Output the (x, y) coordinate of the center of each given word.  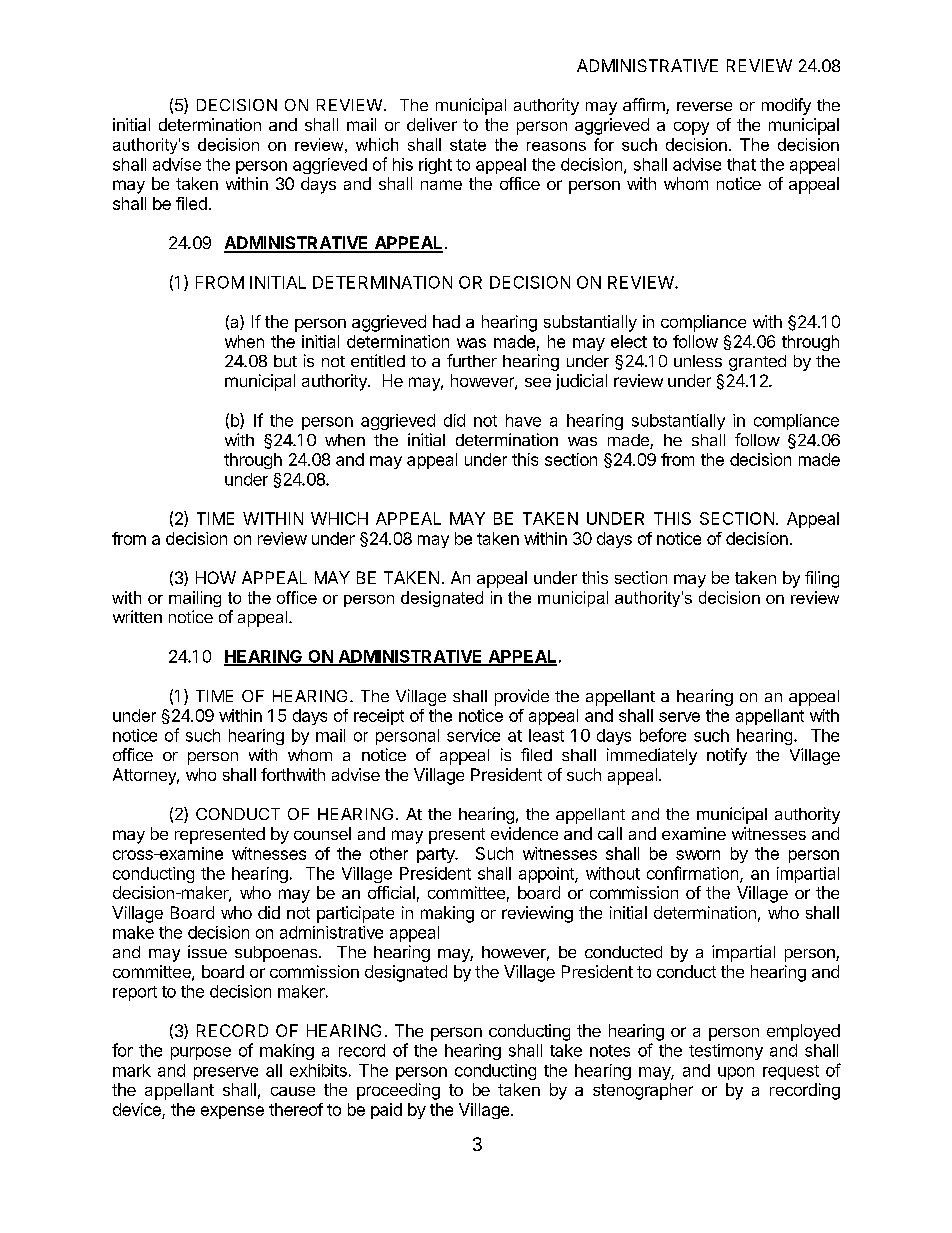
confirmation (692, 873)
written (137, 616)
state (468, 145)
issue (207, 951)
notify (727, 756)
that (741, 164)
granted (757, 363)
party (436, 855)
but (285, 361)
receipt (379, 717)
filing (822, 579)
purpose (201, 1053)
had (446, 321)
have (523, 420)
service (473, 735)
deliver (432, 124)
